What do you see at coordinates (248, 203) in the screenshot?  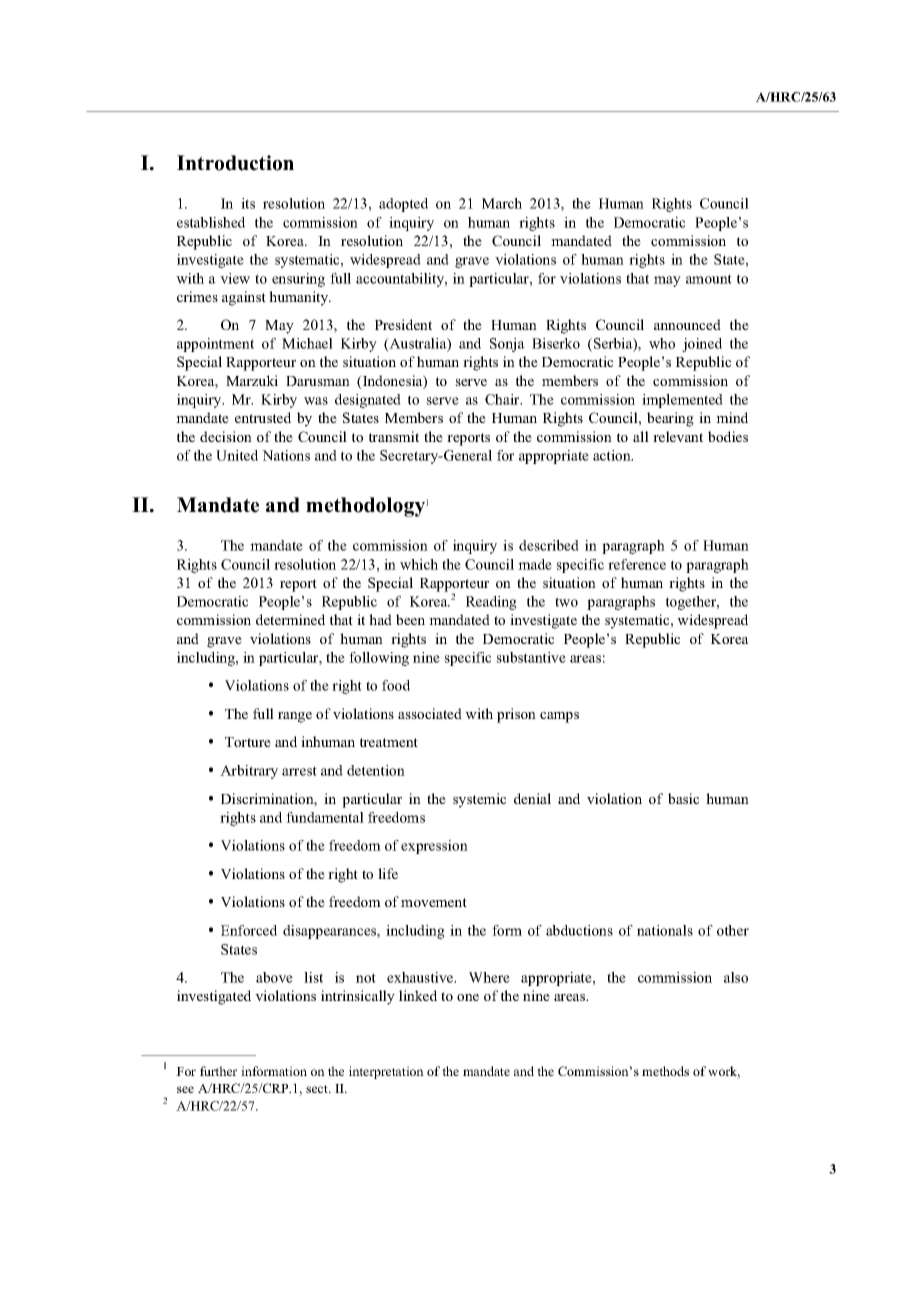 I see `its` at bounding box center [248, 203].
